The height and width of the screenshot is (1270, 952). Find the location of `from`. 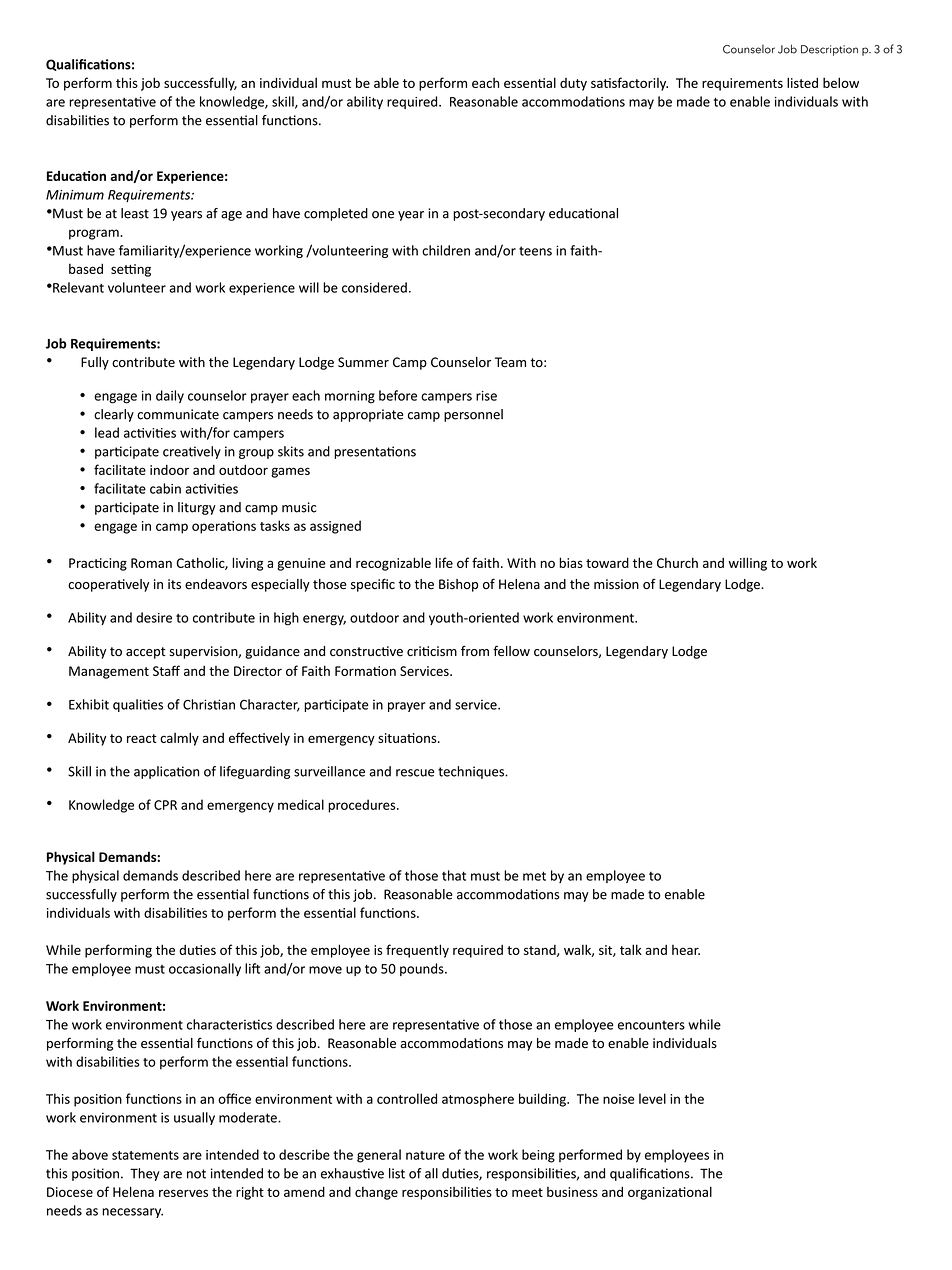

from is located at coordinates (475, 650).
